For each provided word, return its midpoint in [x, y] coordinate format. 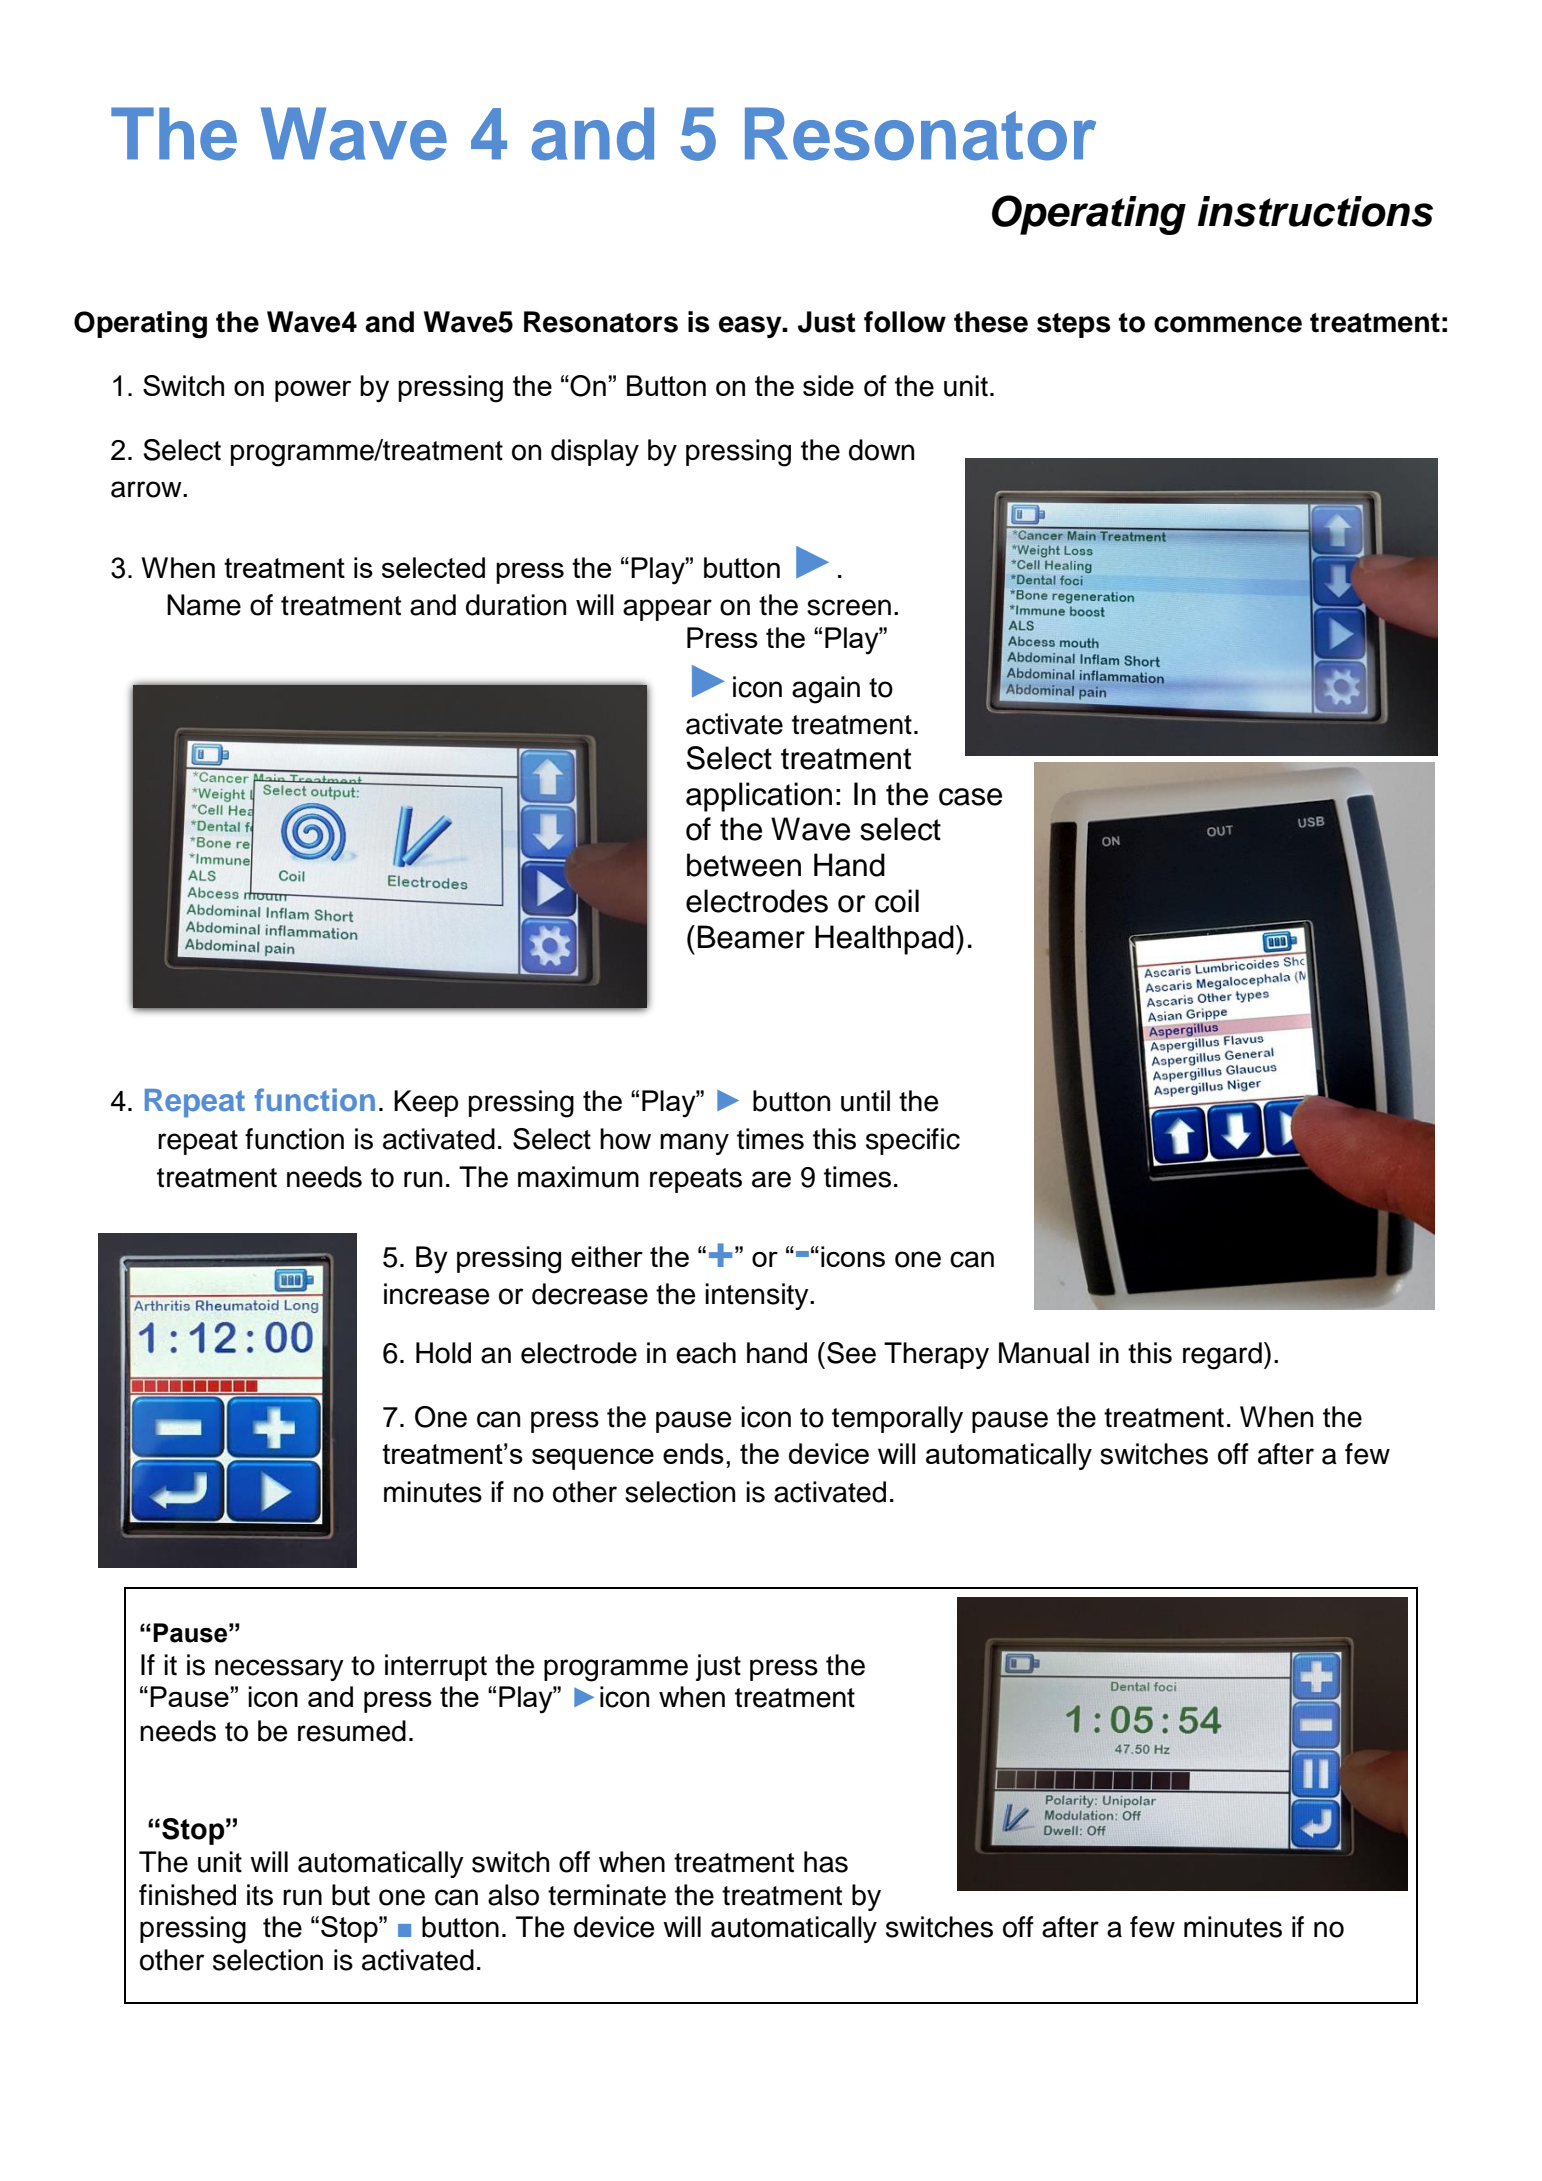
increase [437, 1294]
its [260, 1895]
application [759, 797]
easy [751, 327]
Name [204, 605]
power [313, 391]
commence [1228, 324]
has [826, 1862]
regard [1222, 1356]
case [970, 797]
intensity [758, 1296]
